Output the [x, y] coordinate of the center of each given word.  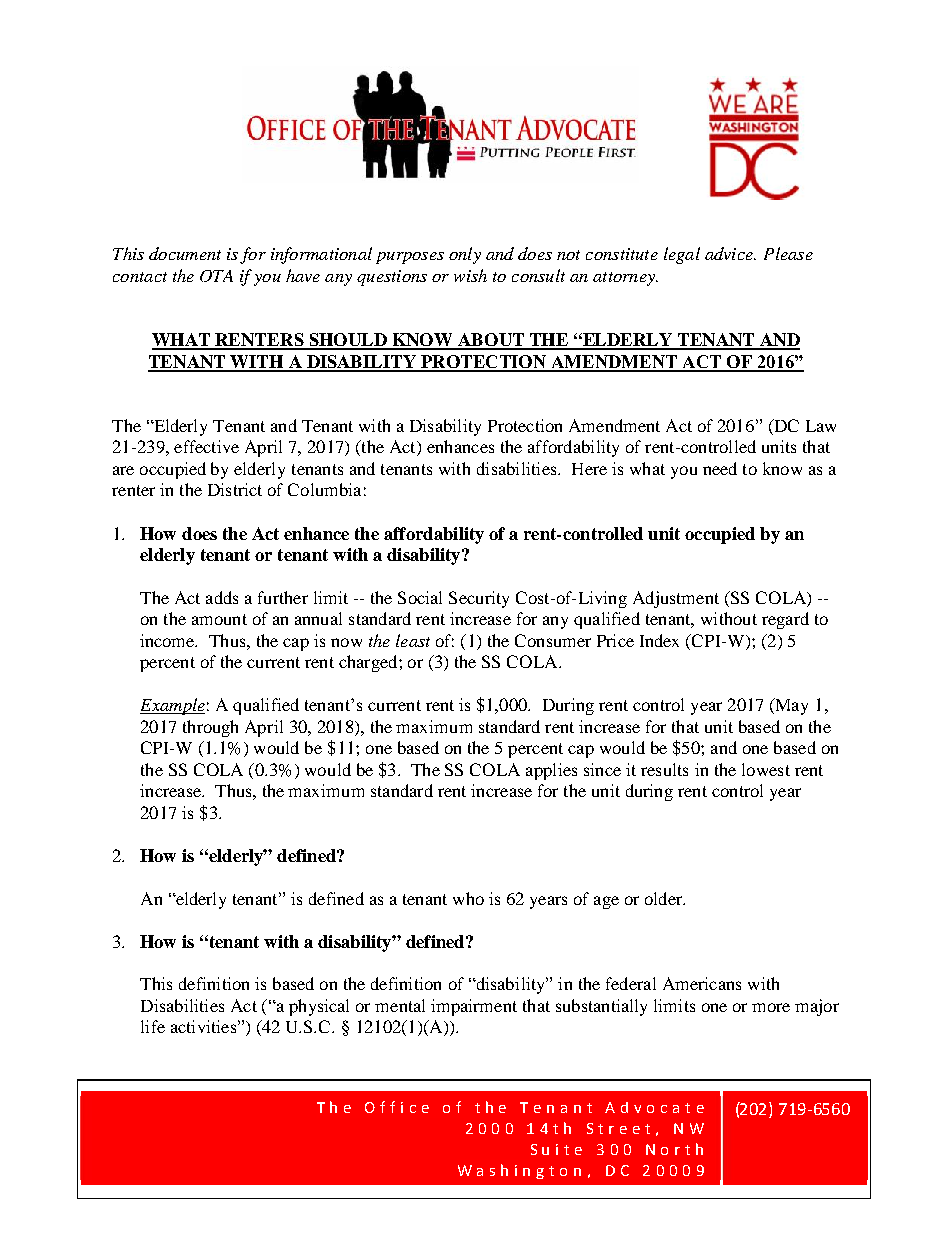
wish [470, 275]
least [413, 640]
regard [785, 620]
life [153, 1026]
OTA [216, 276]
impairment [474, 1007]
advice [730, 253]
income [168, 640]
